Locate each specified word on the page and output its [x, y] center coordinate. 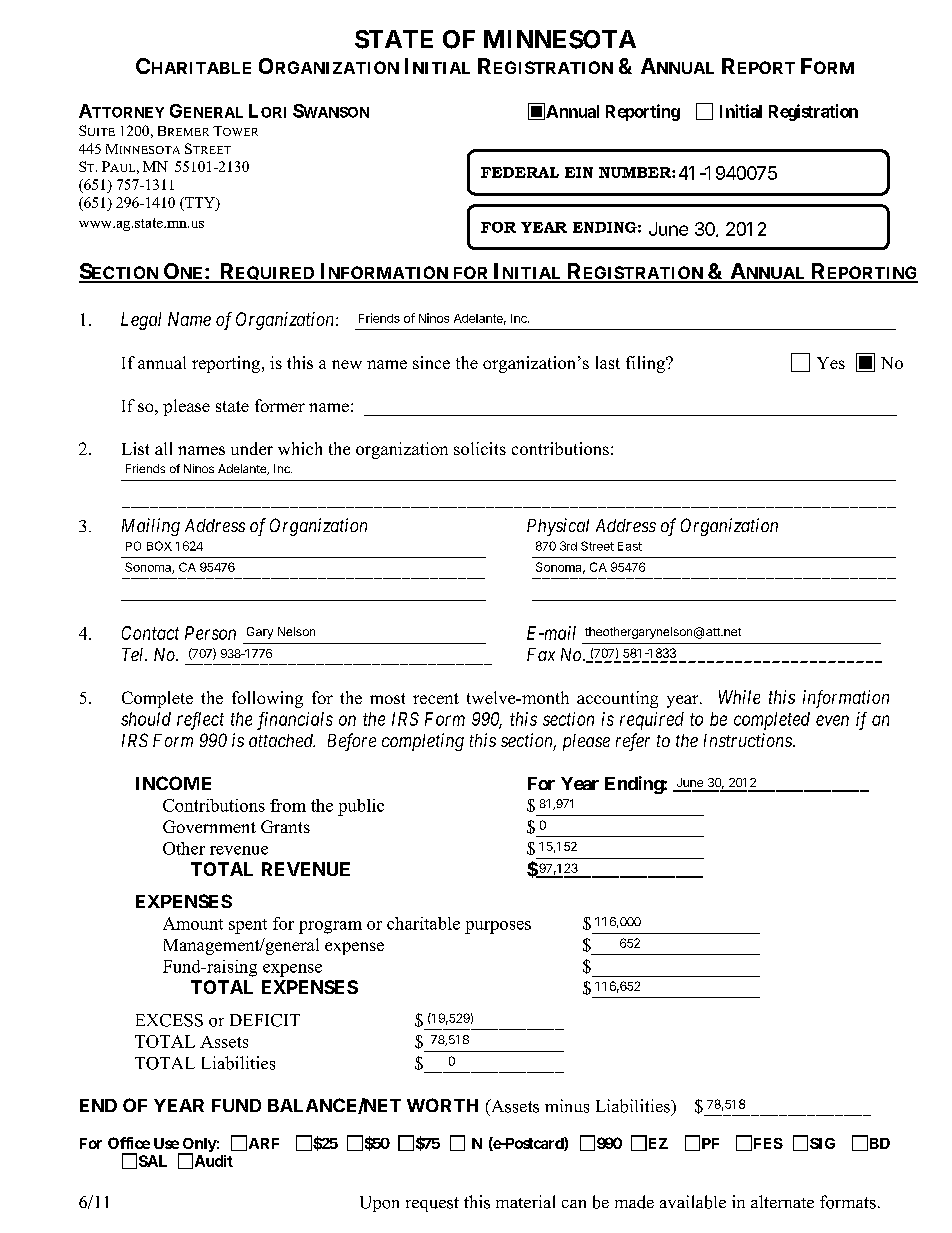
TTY [200, 202]
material [525, 1201]
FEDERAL [520, 172]
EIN [579, 172]
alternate [782, 1201]
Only [198, 1146]
